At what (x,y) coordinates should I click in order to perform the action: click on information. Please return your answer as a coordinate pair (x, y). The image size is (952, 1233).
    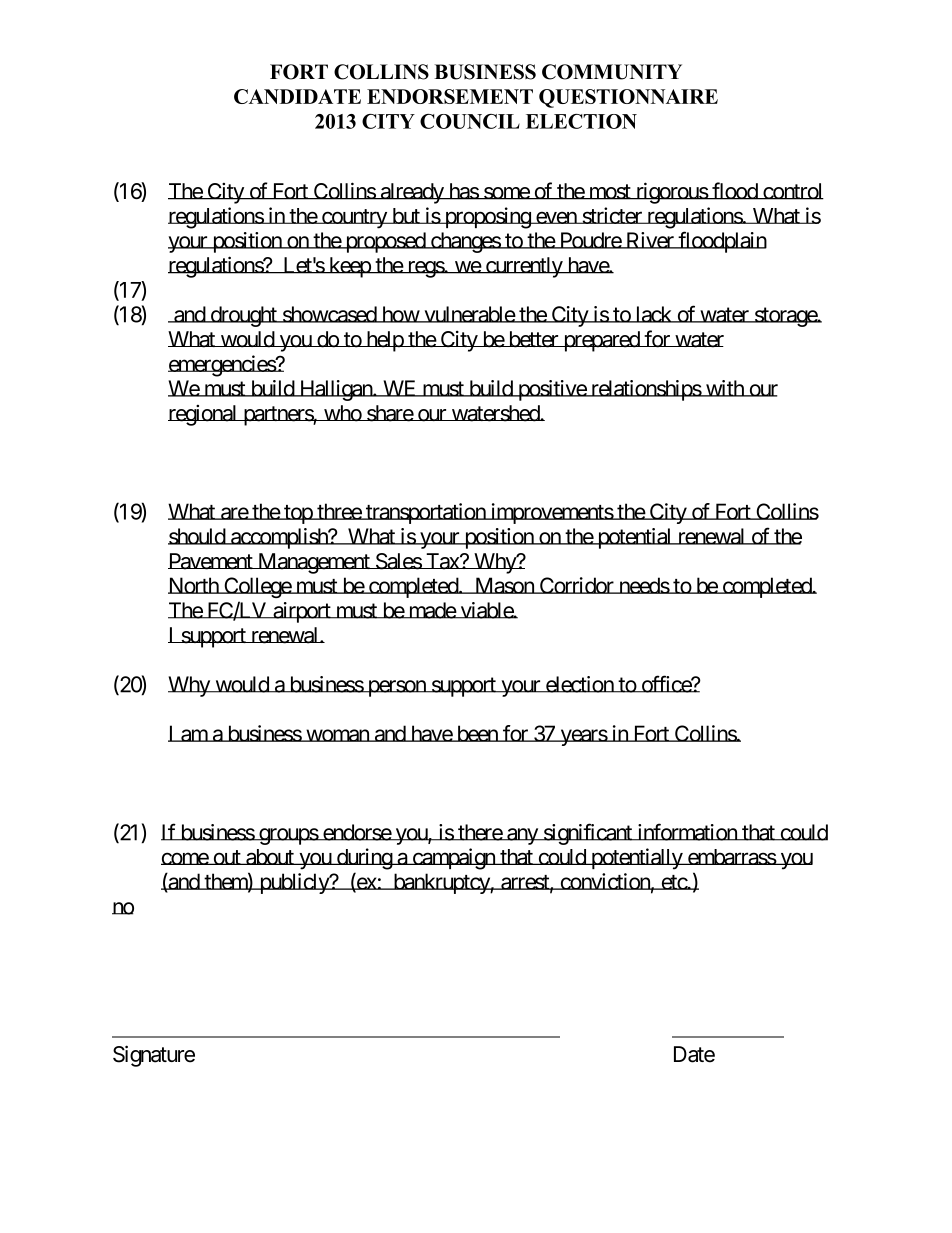
    Looking at the image, I should click on (687, 832).
